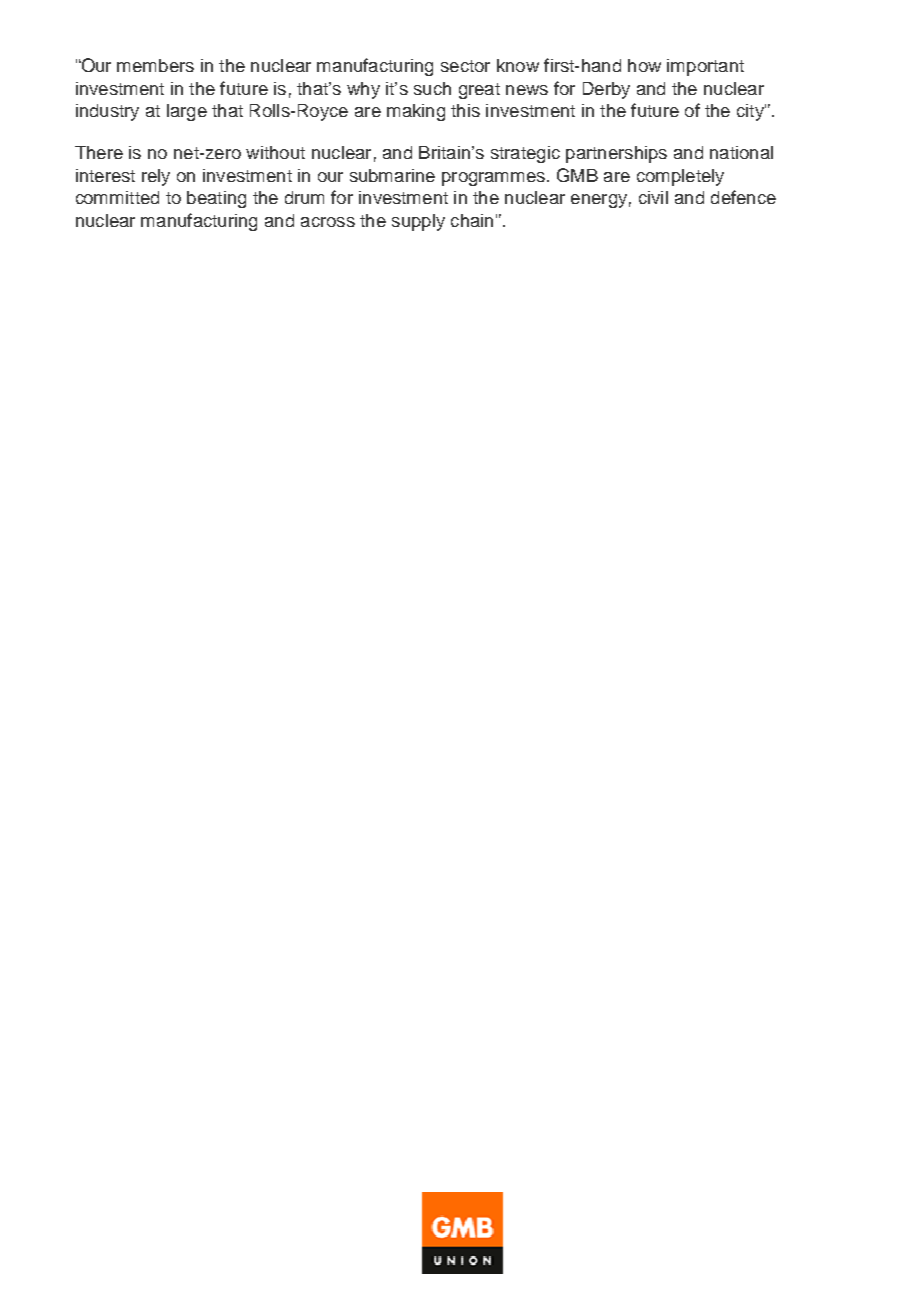 The width and height of the screenshot is (924, 1308). I want to click on submarine, so click(392, 175).
